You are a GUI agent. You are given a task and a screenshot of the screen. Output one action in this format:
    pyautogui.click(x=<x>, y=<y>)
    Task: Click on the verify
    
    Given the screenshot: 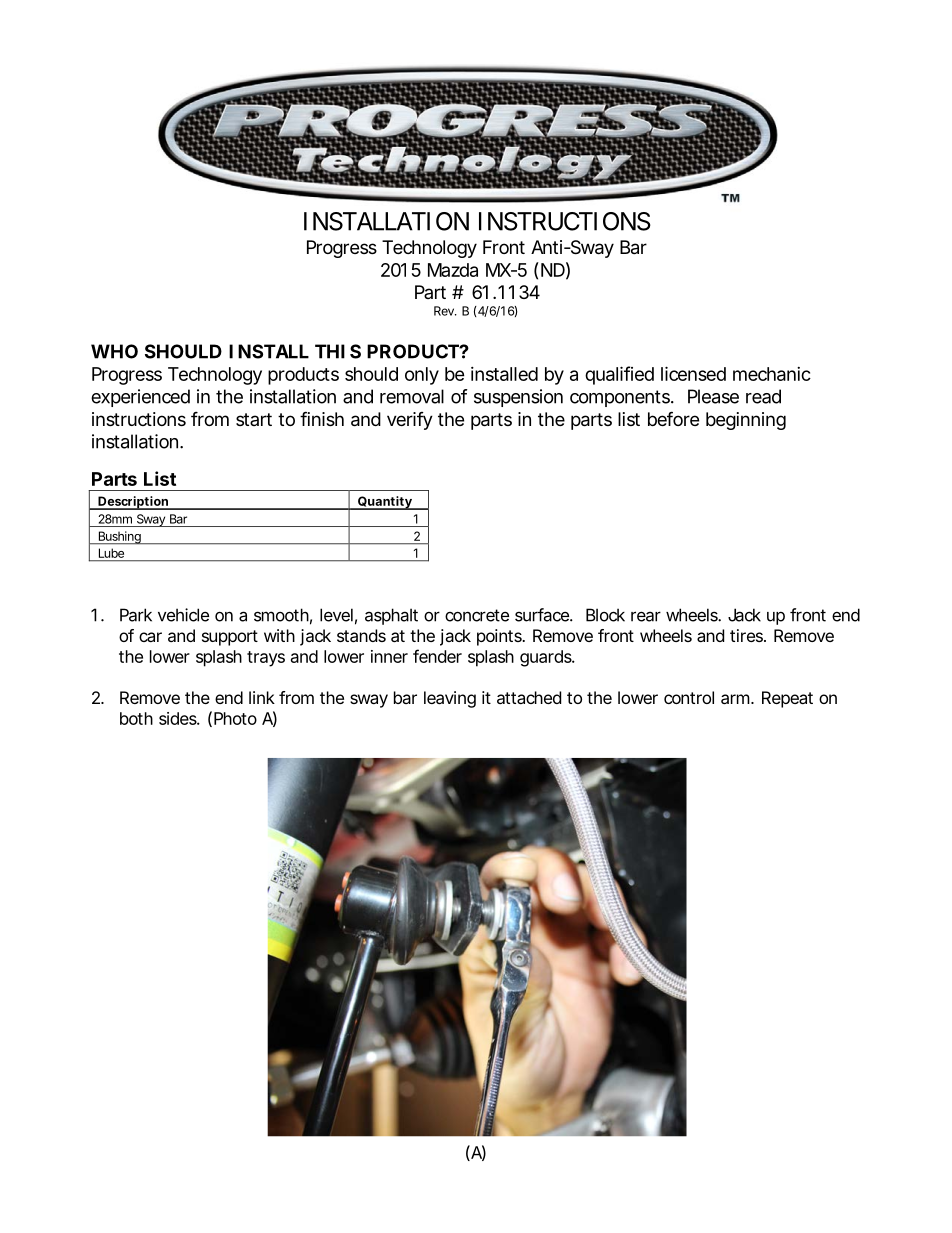 What is the action you would take?
    pyautogui.click(x=410, y=421)
